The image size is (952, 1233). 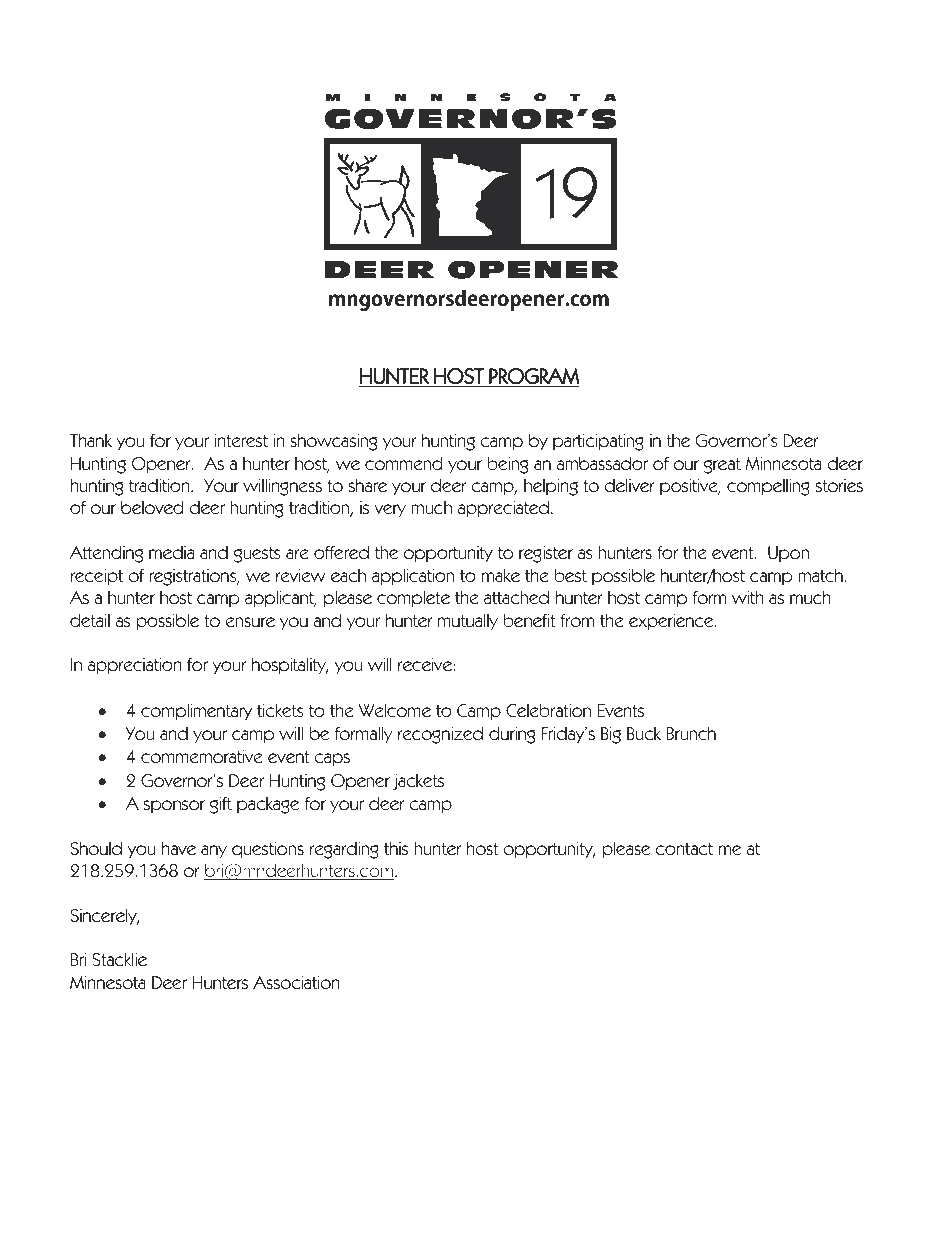 What do you see at coordinates (684, 849) in the image?
I see `contact` at bounding box center [684, 849].
